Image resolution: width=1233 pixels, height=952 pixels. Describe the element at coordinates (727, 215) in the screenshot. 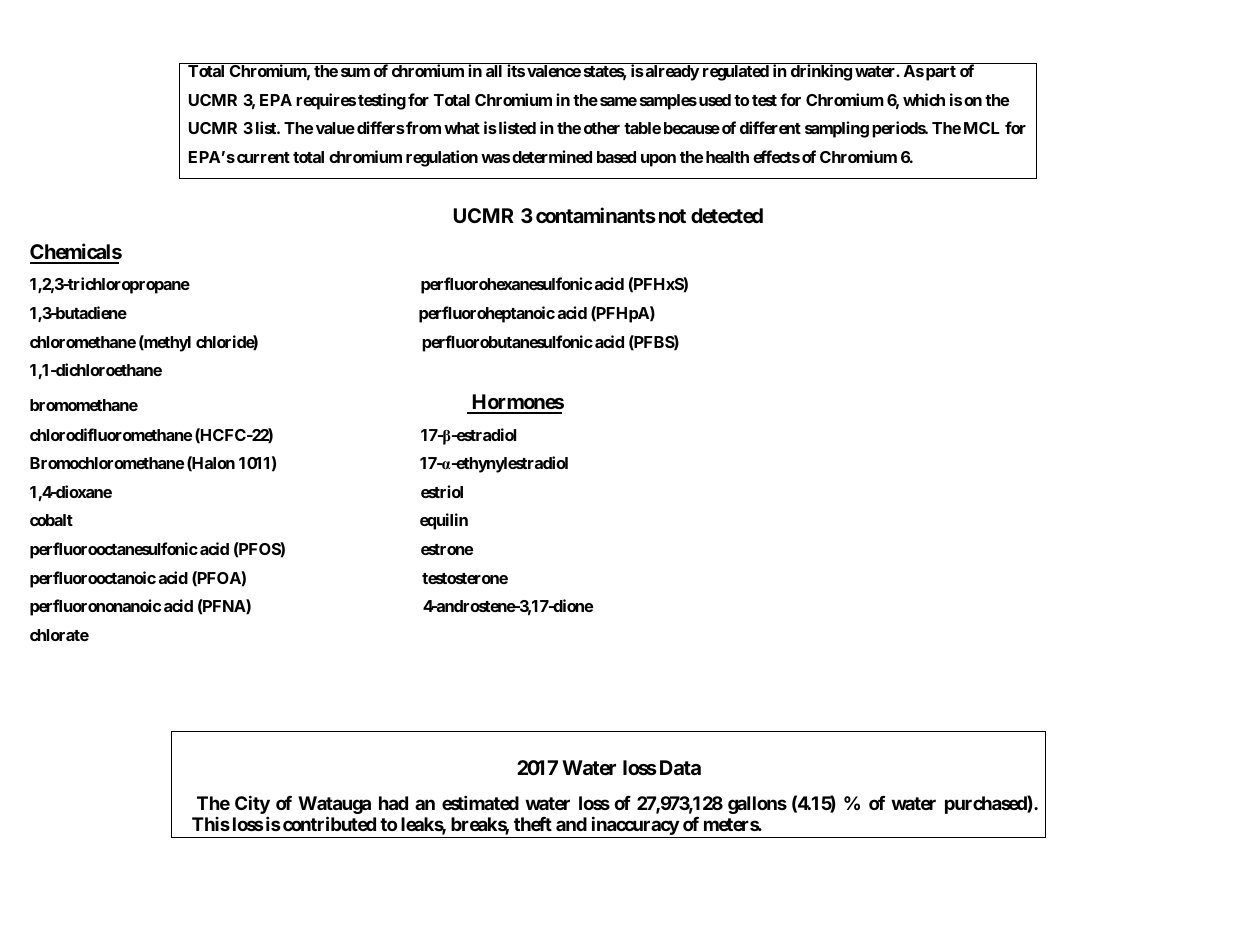

I see `detected` at that location.
